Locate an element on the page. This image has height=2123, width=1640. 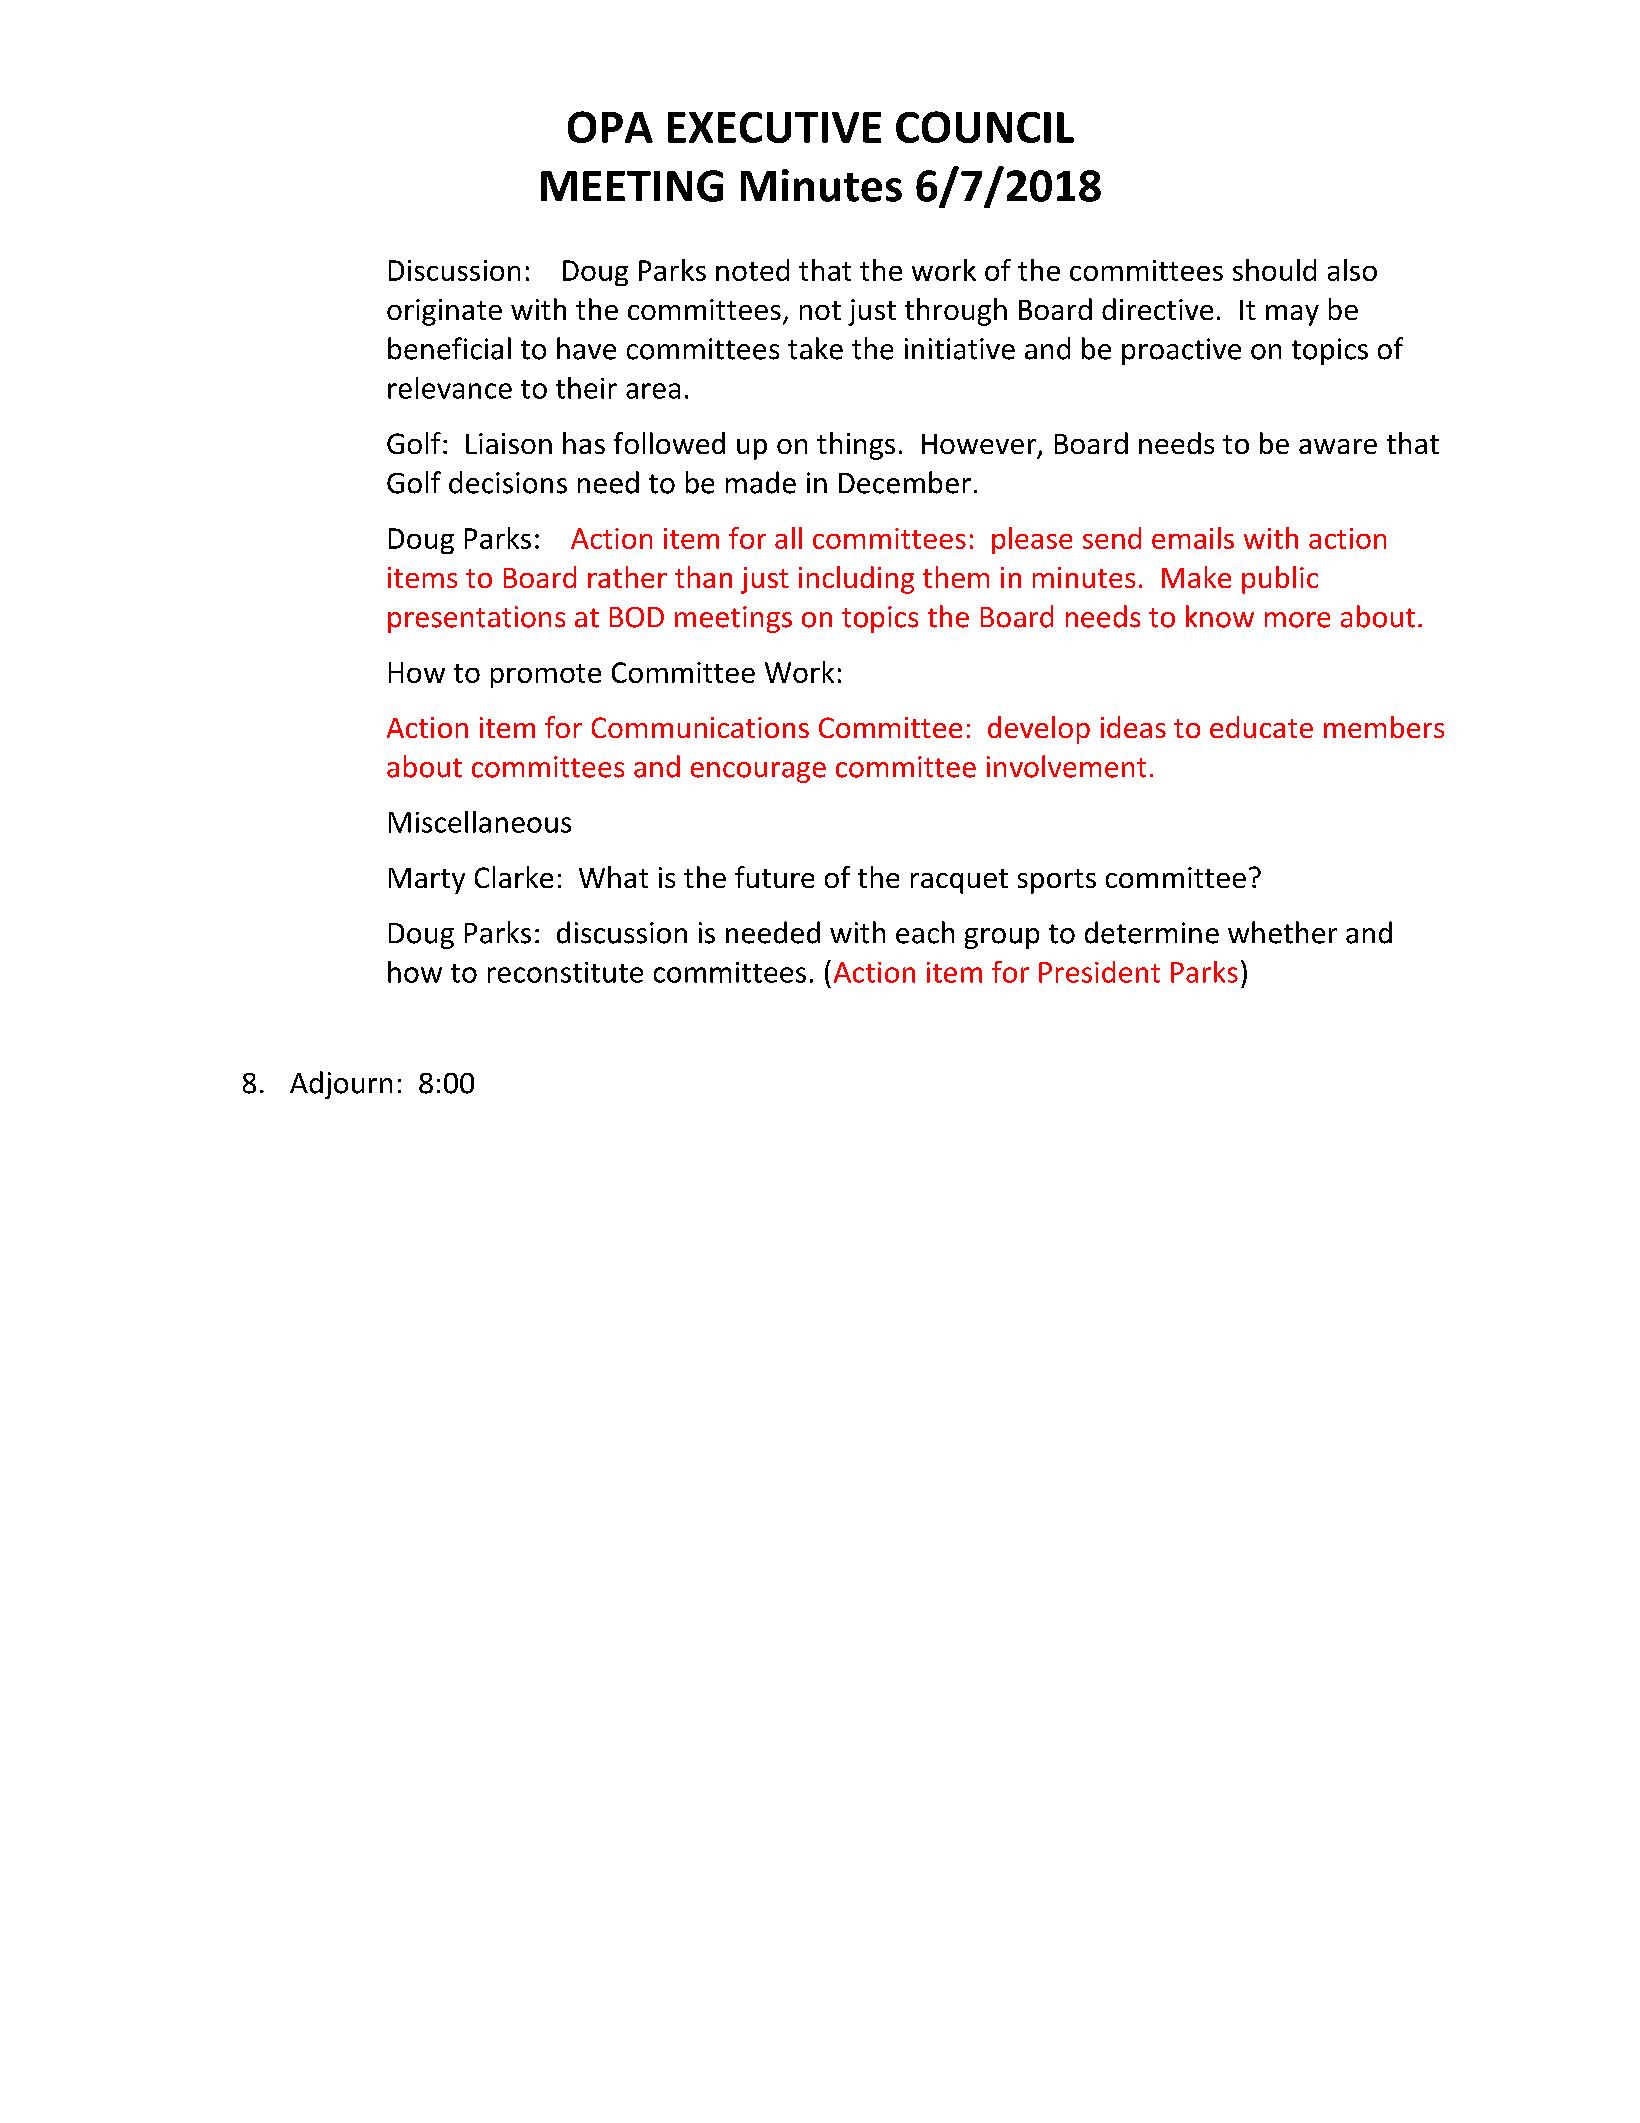
things is located at coordinates (856, 446).
